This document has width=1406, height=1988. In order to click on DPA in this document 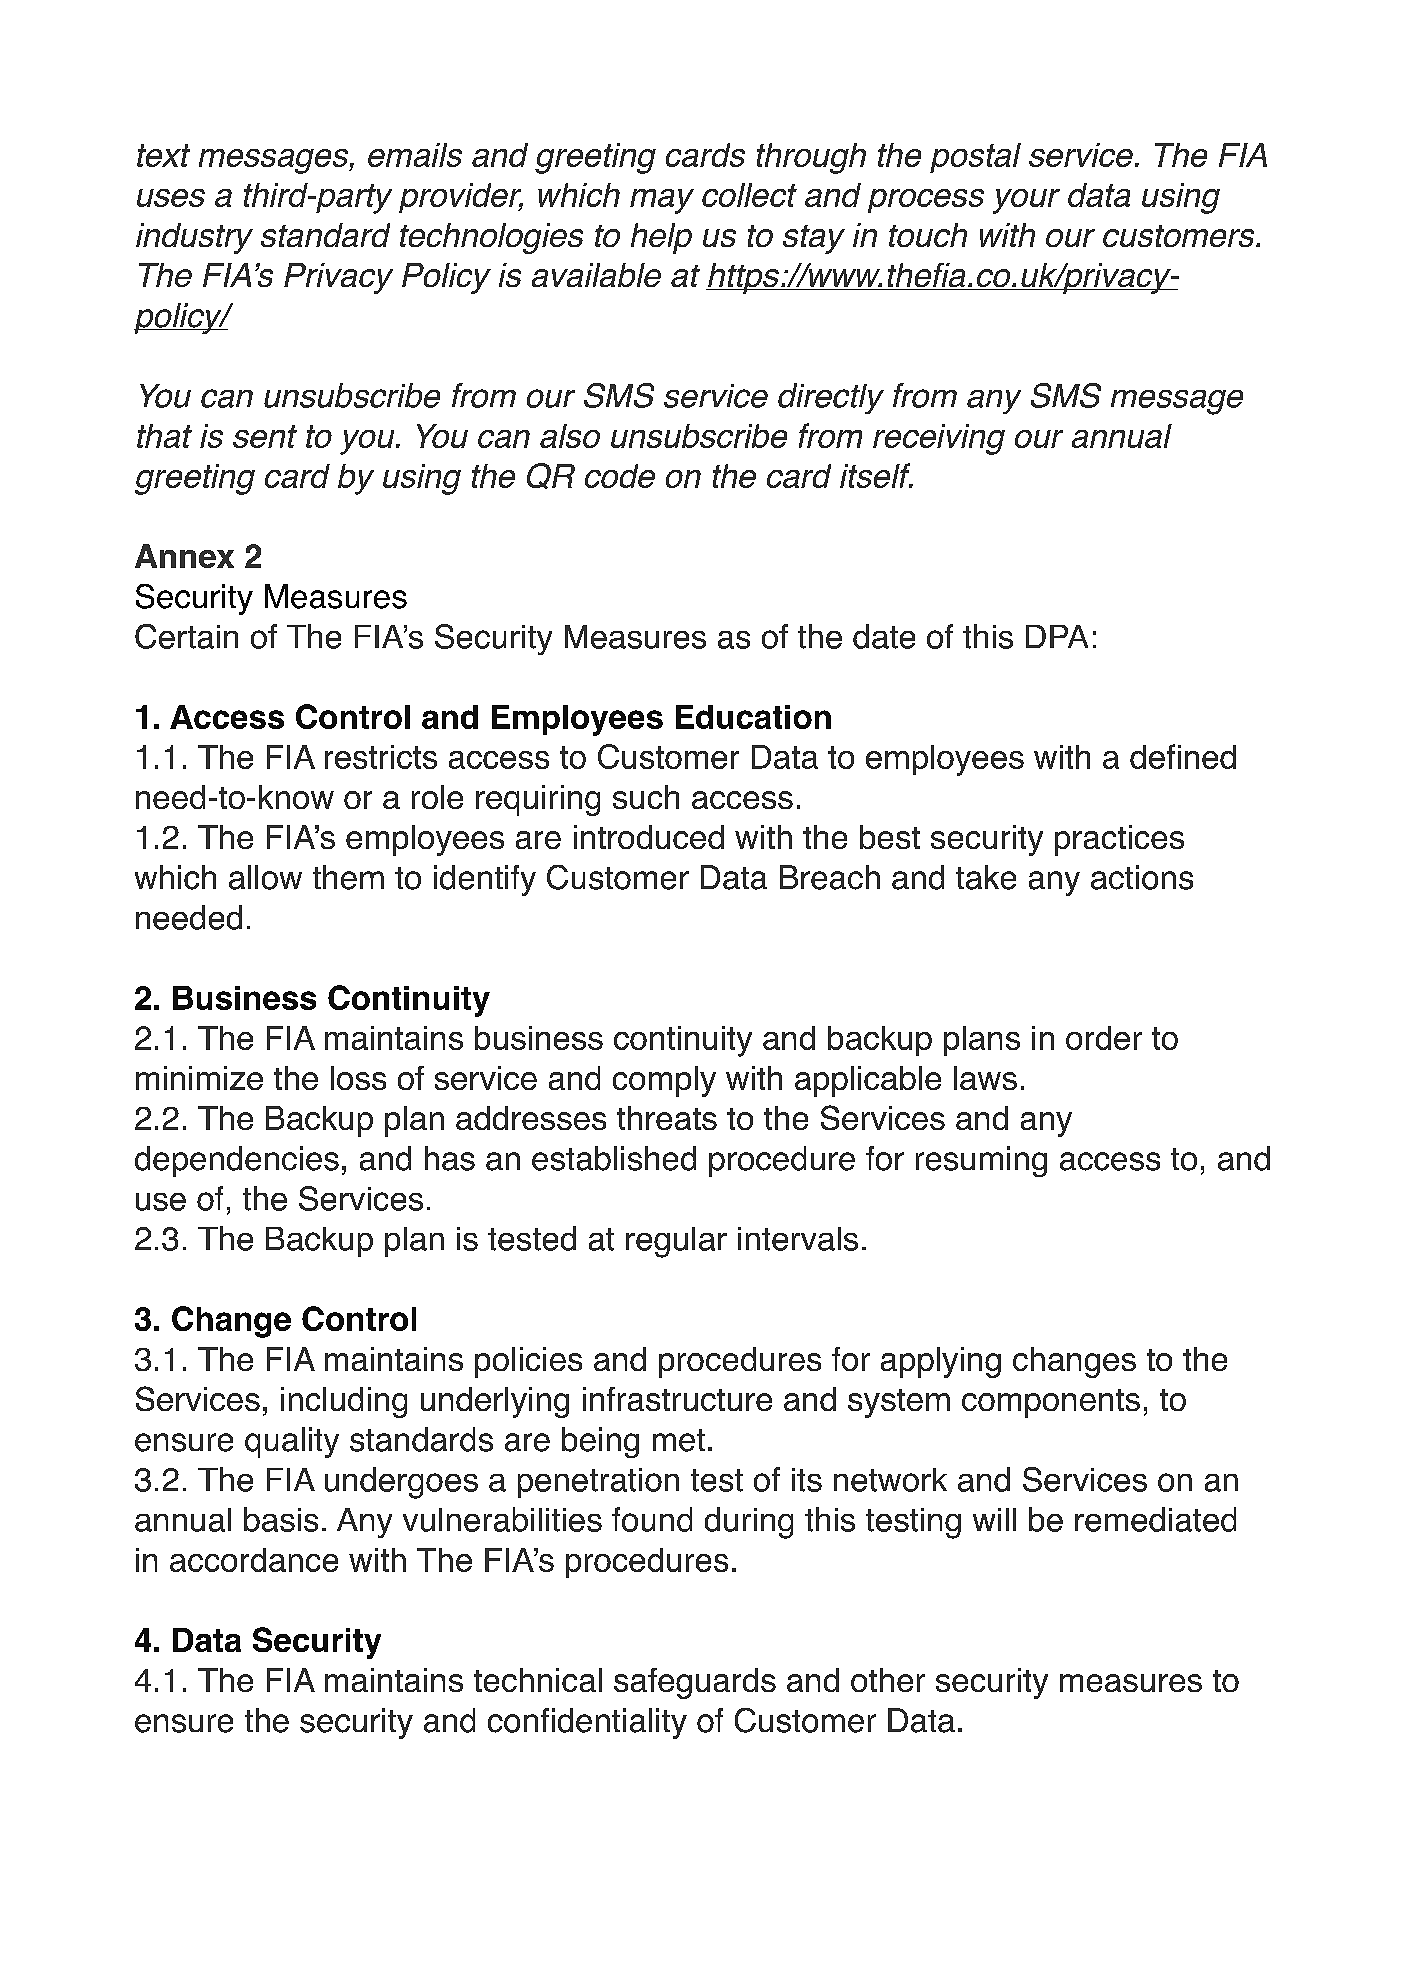, I will do `click(1057, 636)`.
